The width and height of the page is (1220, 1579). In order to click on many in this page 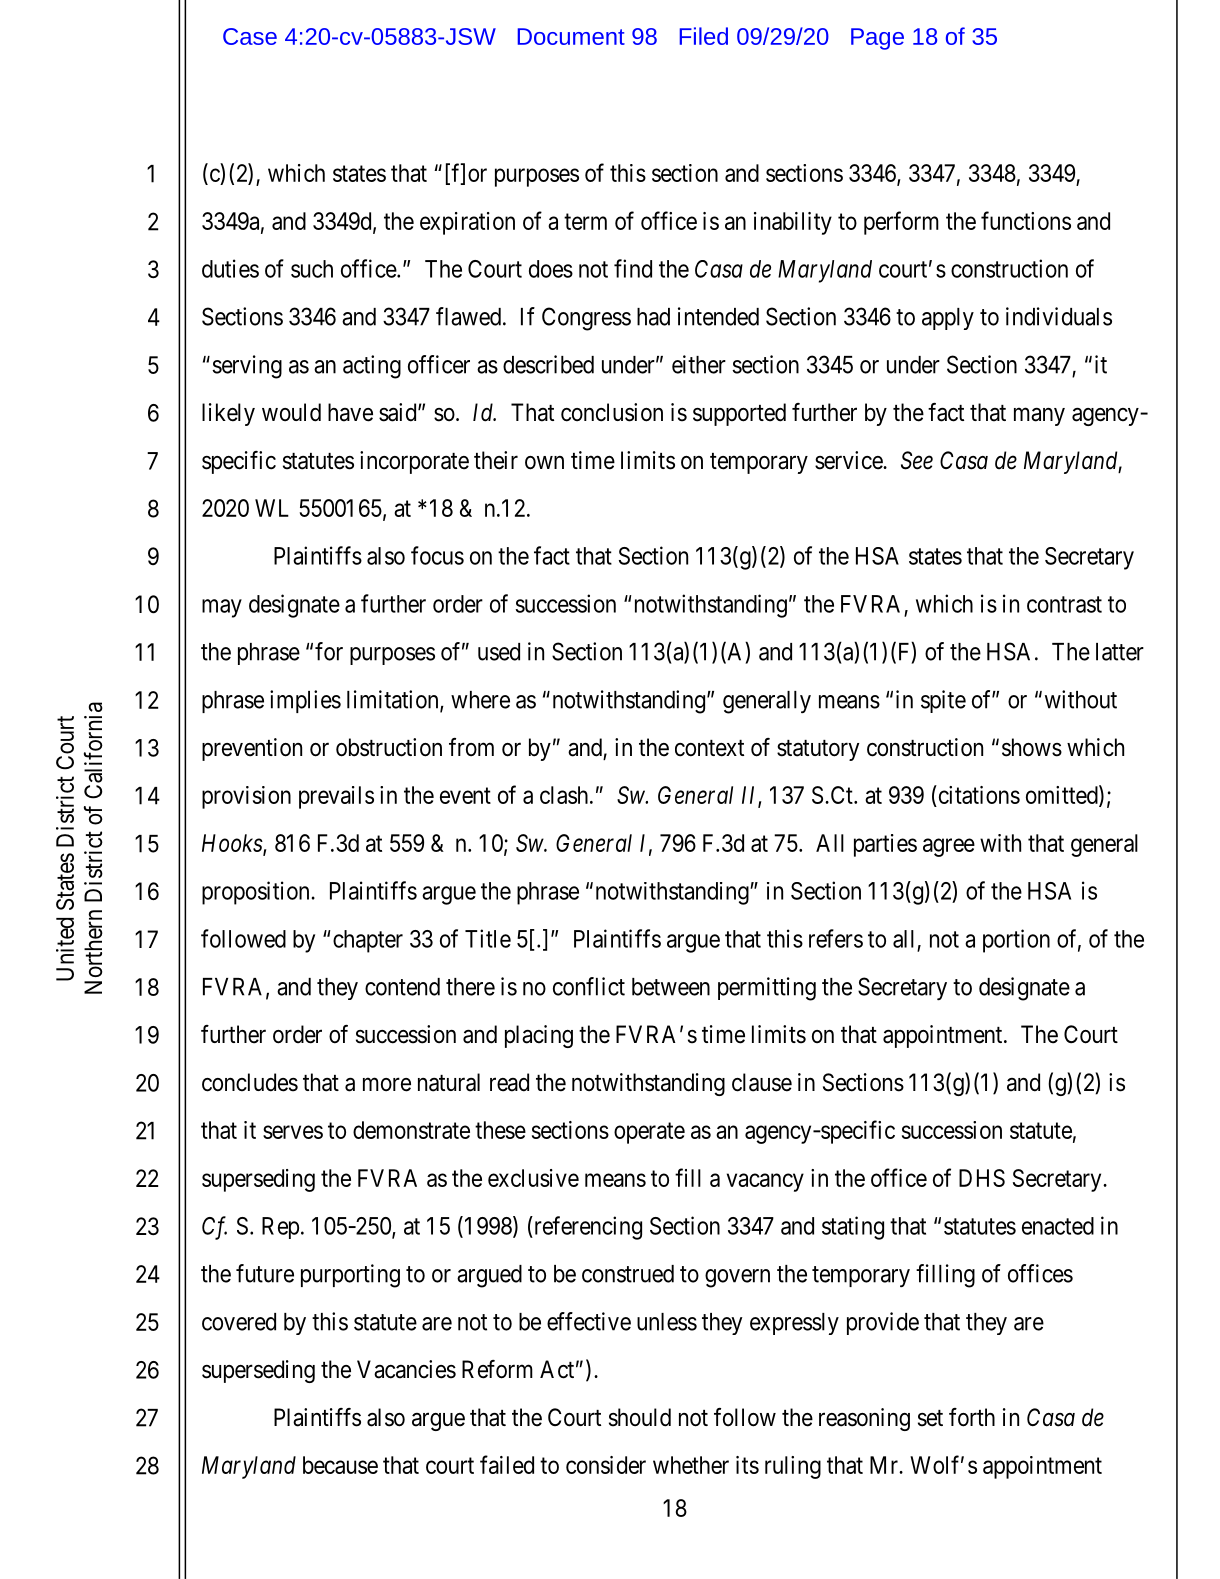, I will do `click(1039, 417)`.
